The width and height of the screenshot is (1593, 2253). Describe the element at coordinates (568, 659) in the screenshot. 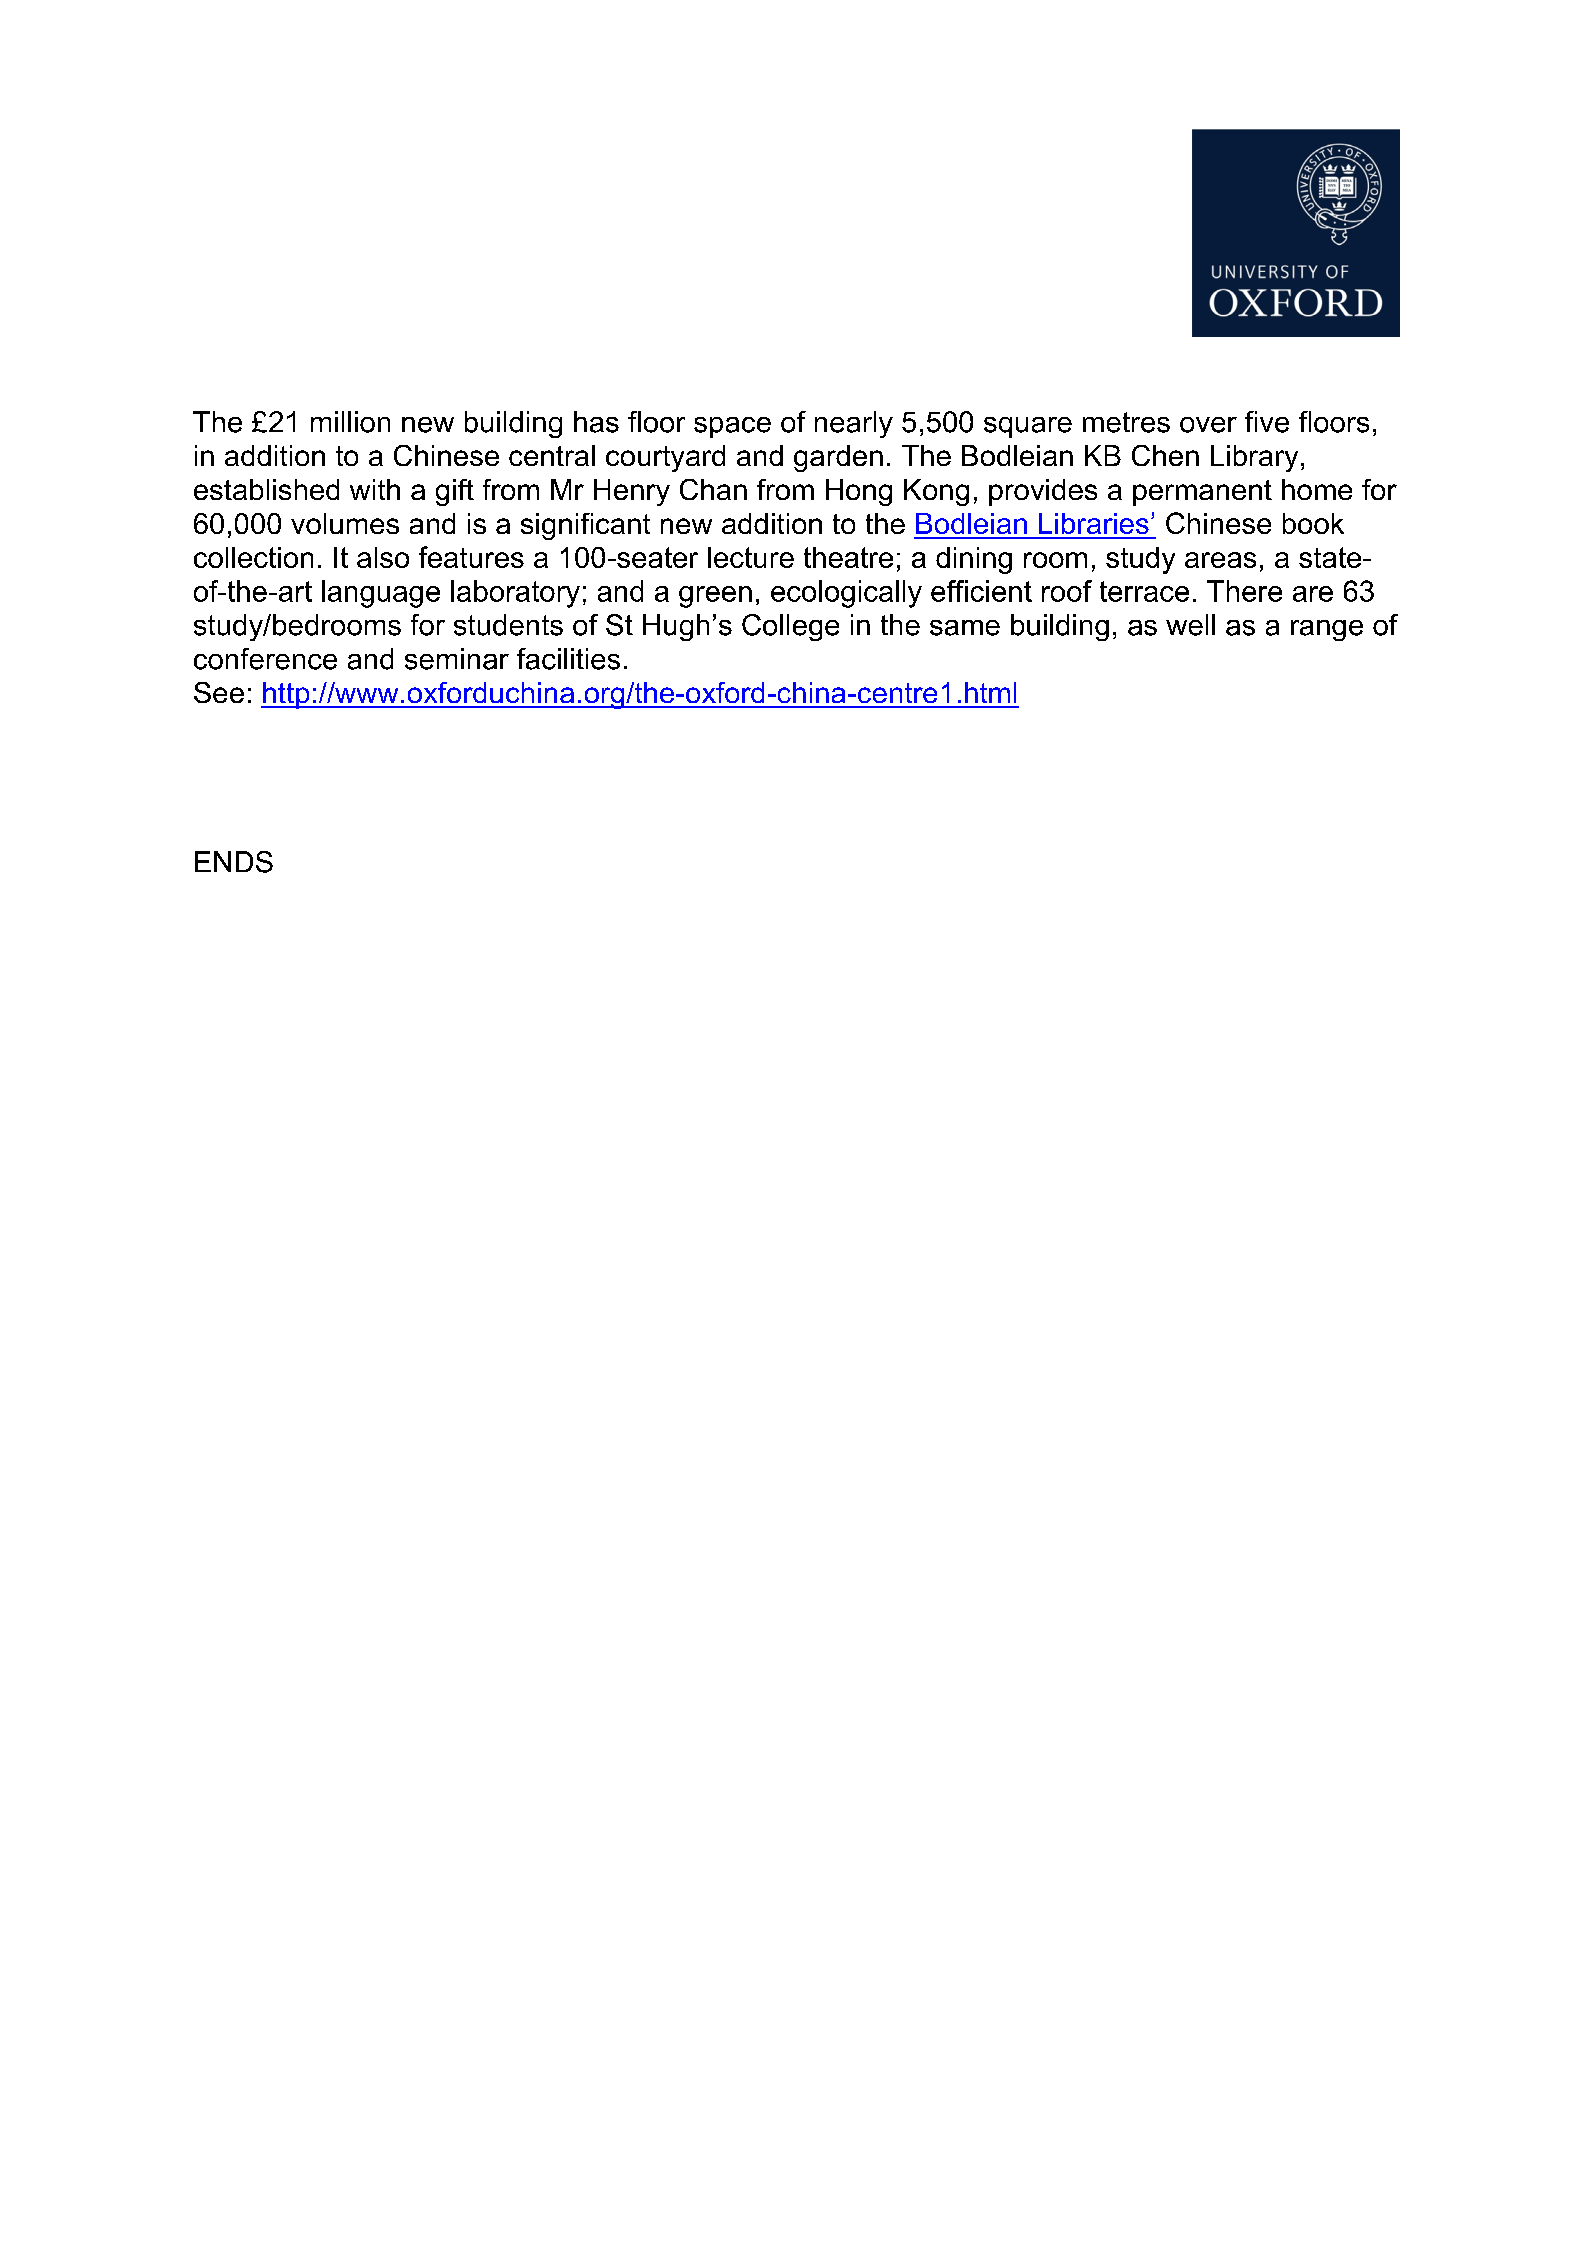

I see `facilities` at that location.
